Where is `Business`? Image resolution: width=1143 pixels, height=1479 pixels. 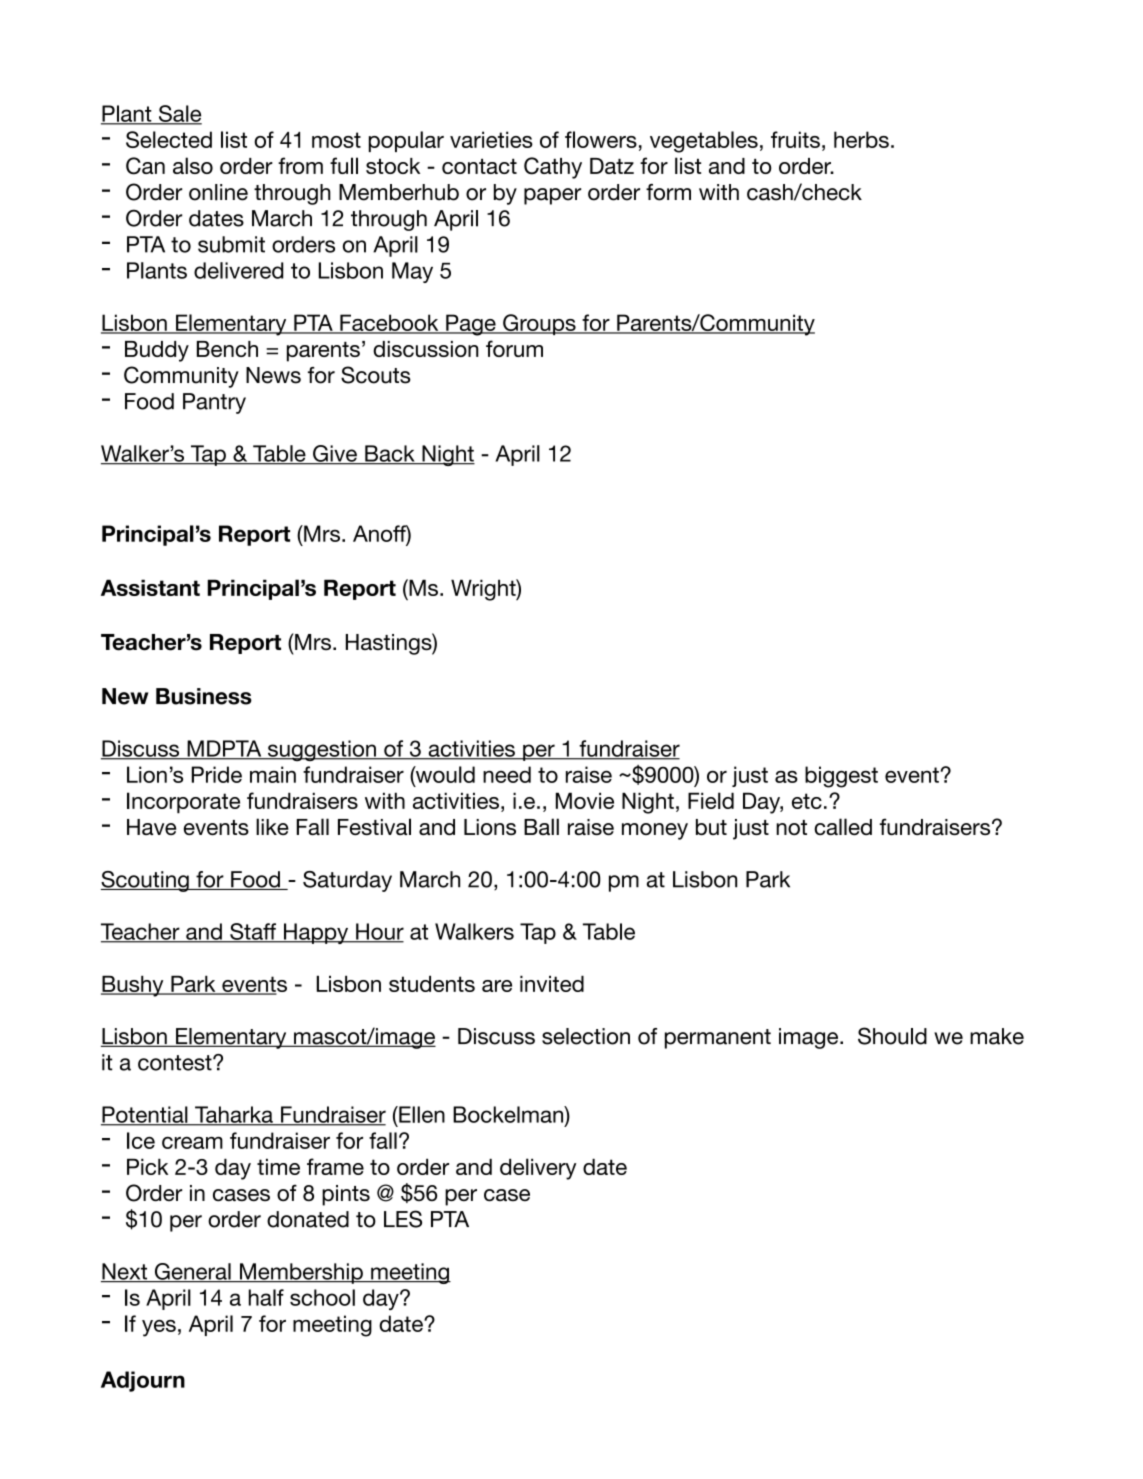
Business is located at coordinates (204, 696).
